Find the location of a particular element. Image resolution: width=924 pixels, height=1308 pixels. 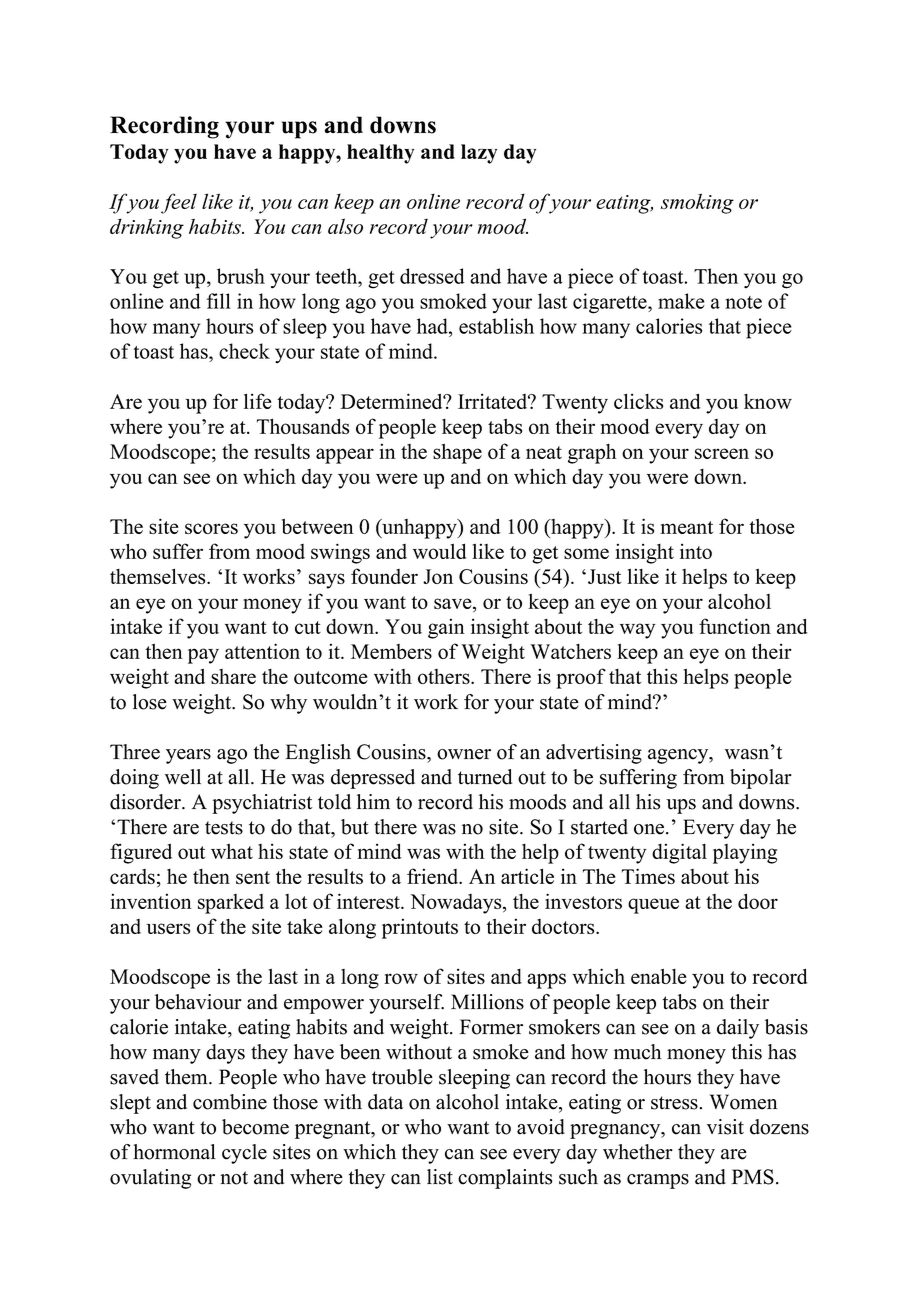

feel is located at coordinates (179, 203).
